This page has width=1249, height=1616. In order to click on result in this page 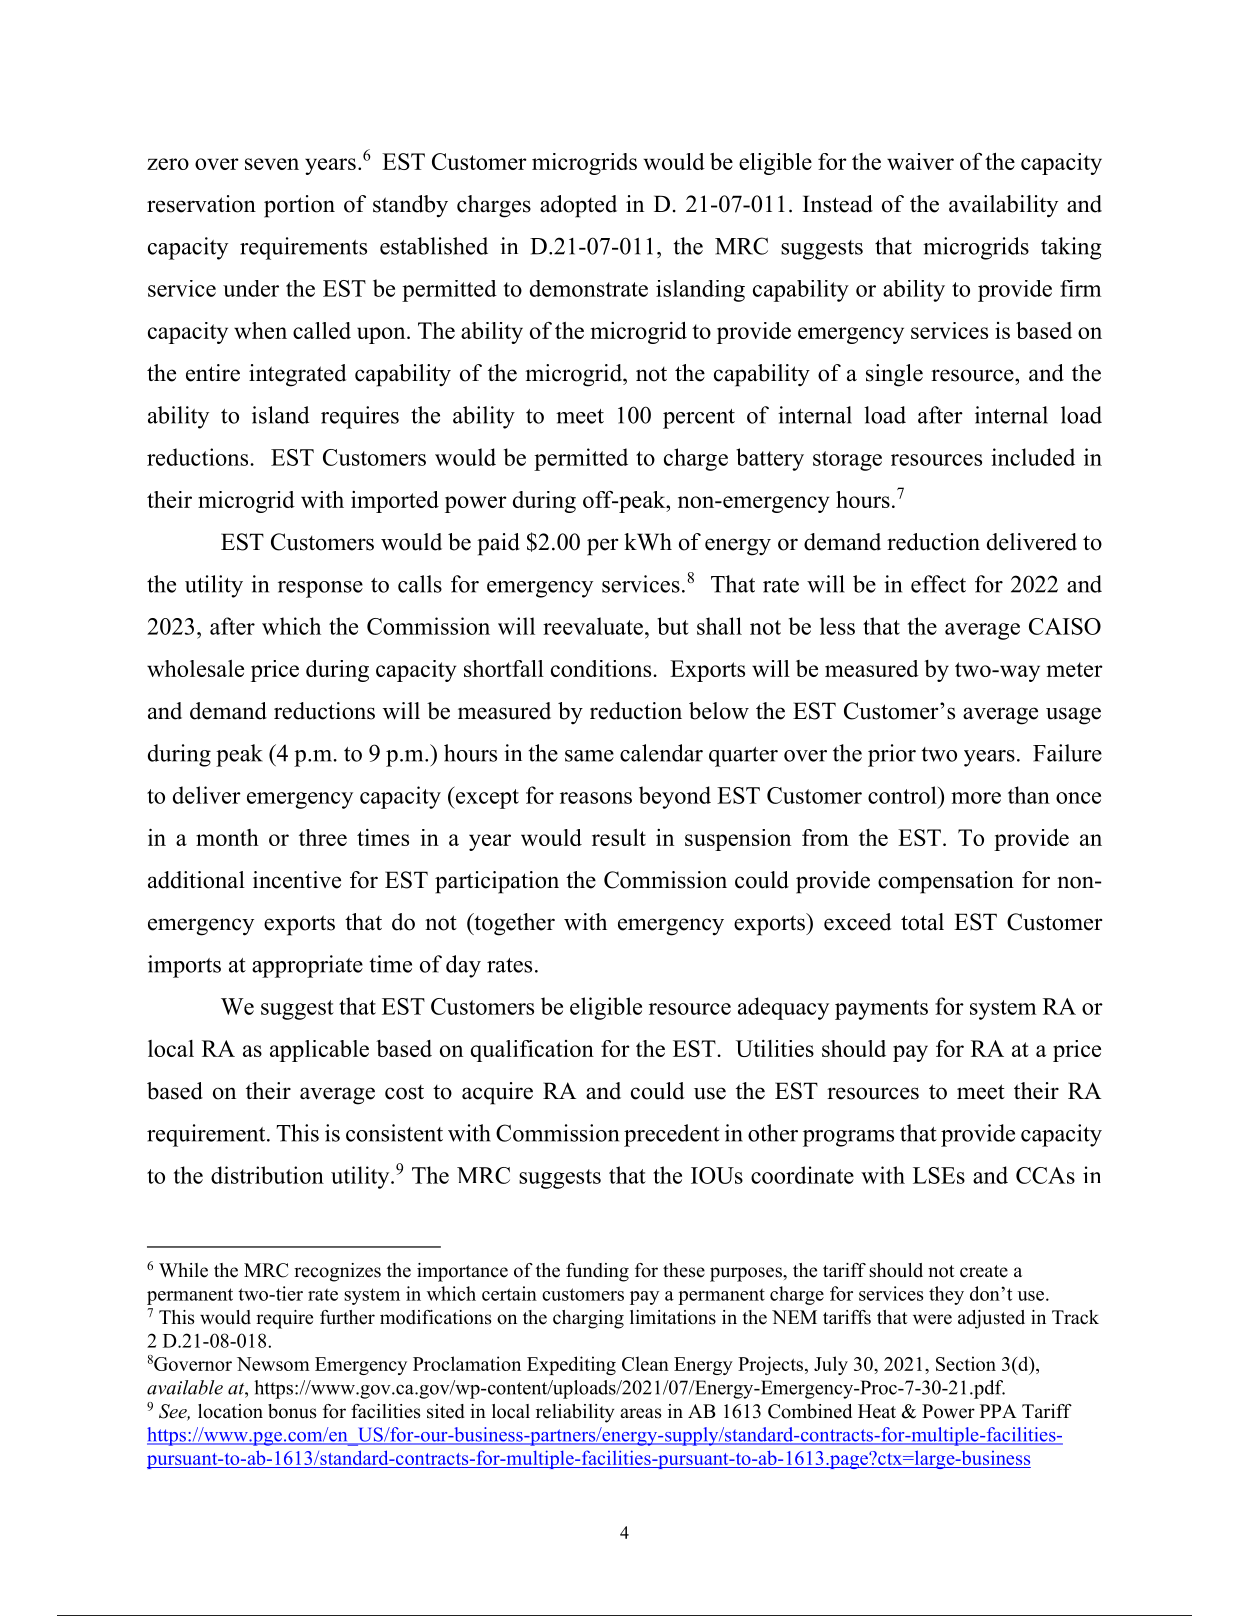, I will do `click(619, 837)`.
